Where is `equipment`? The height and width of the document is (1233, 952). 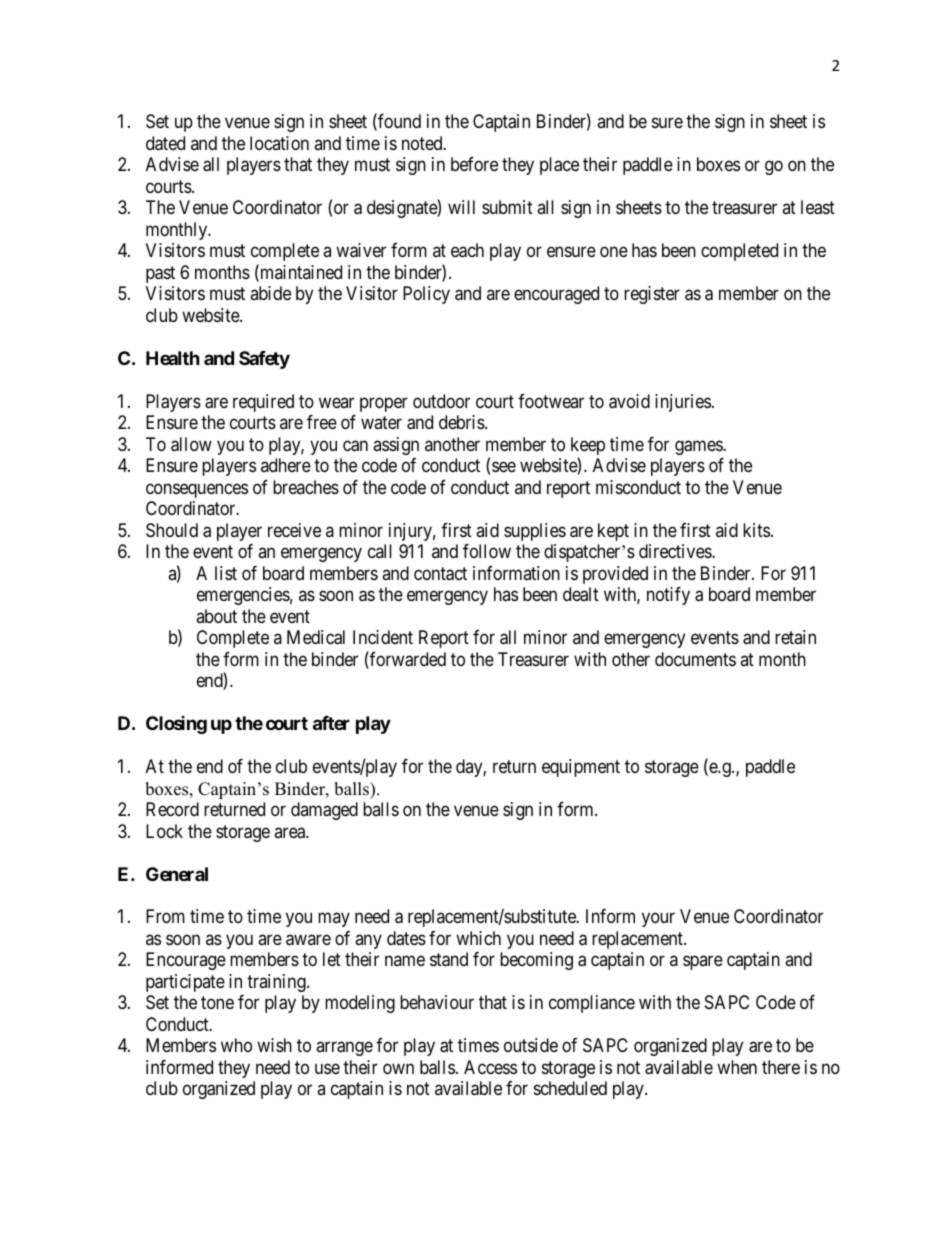 equipment is located at coordinates (581, 768).
